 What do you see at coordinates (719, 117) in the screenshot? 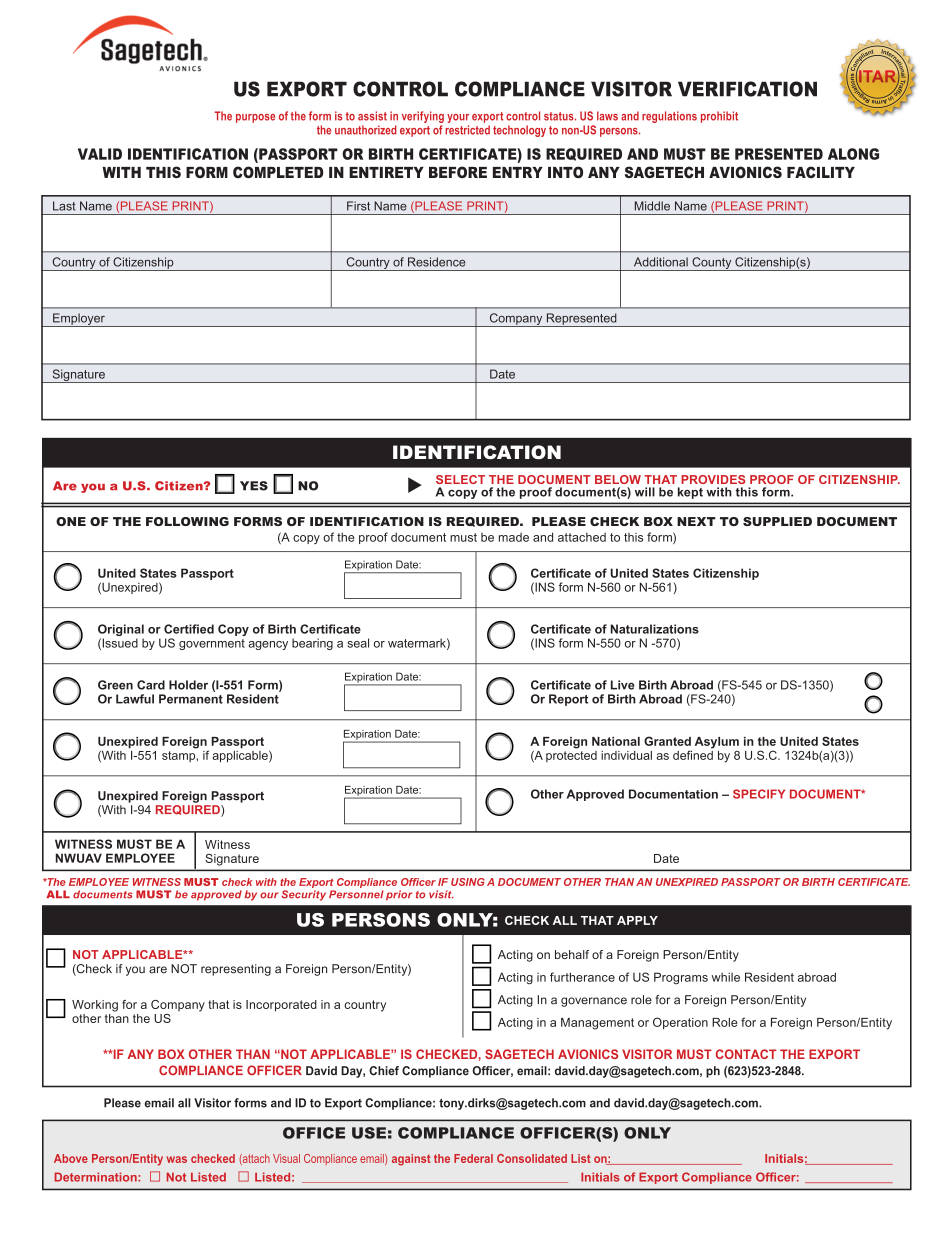
I see `prohibit` at bounding box center [719, 117].
